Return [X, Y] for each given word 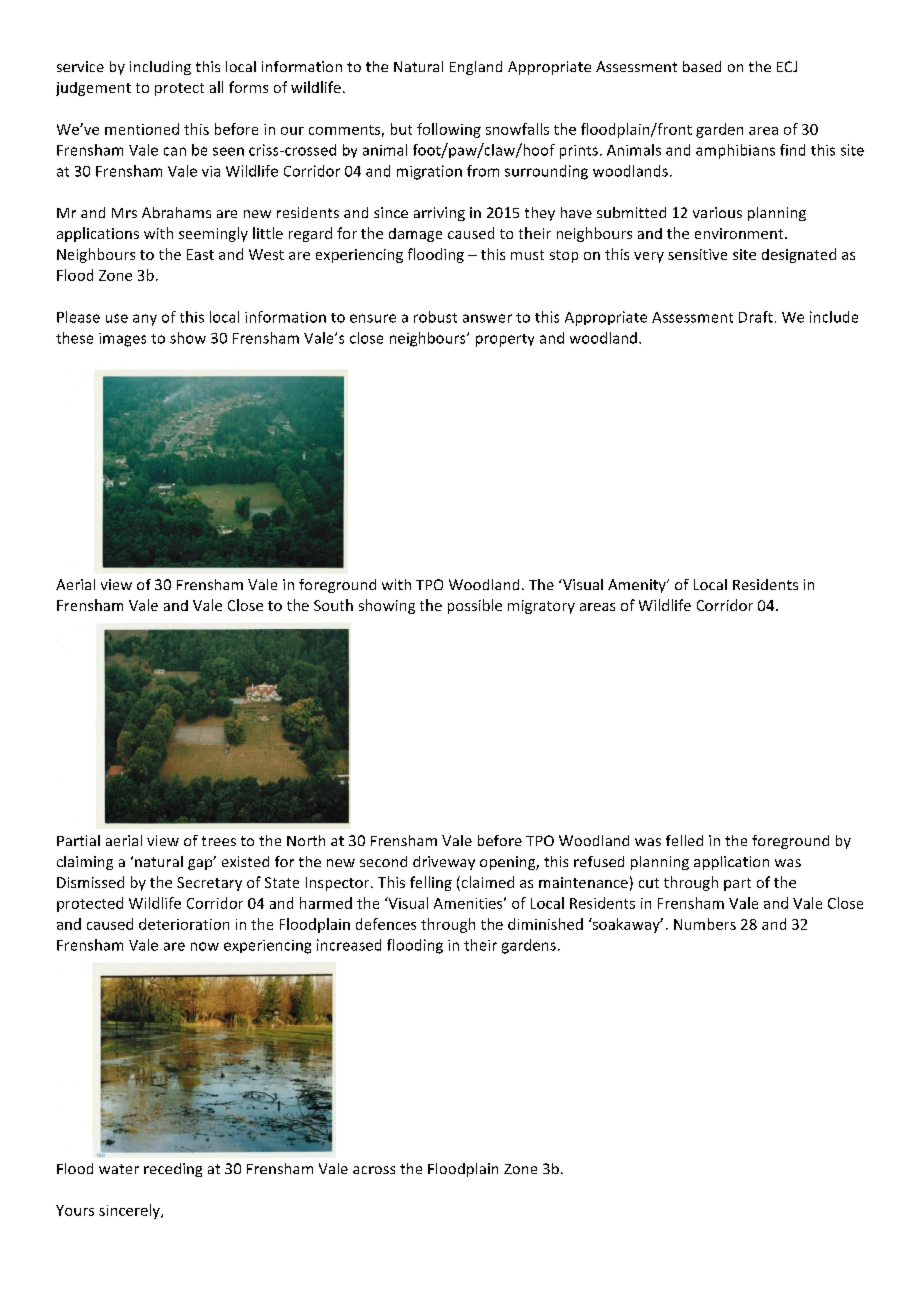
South [333, 605]
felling [431, 883]
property [505, 340]
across [374, 1170]
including [160, 68]
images [122, 340]
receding [173, 1170]
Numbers [705, 924]
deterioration [184, 924]
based [702, 66]
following [449, 130]
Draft [756, 317]
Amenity [638, 586]
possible [475, 606]
